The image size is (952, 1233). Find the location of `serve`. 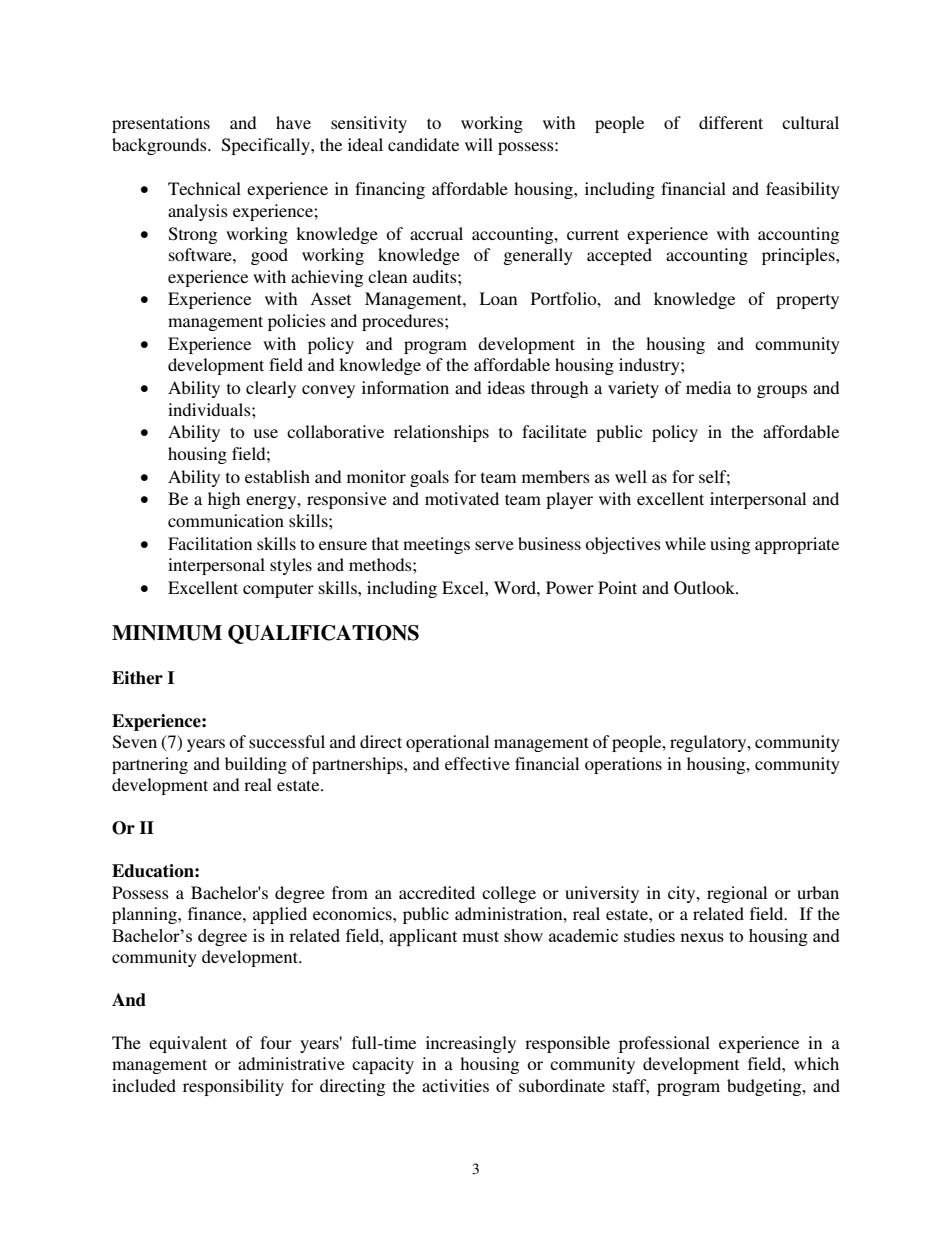

serve is located at coordinates (494, 545).
